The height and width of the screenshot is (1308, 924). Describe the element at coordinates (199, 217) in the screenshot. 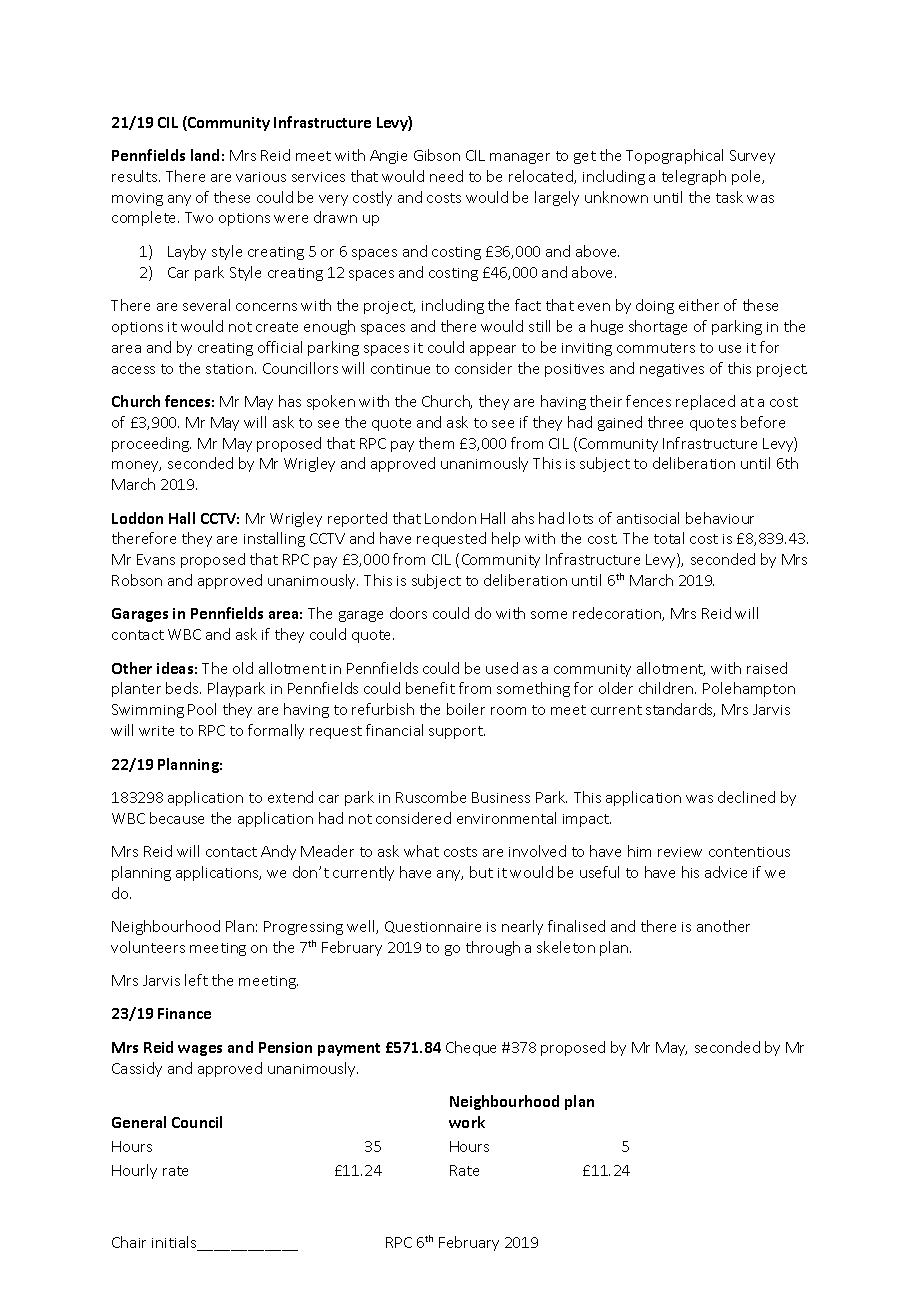

I see `Two` at that location.
